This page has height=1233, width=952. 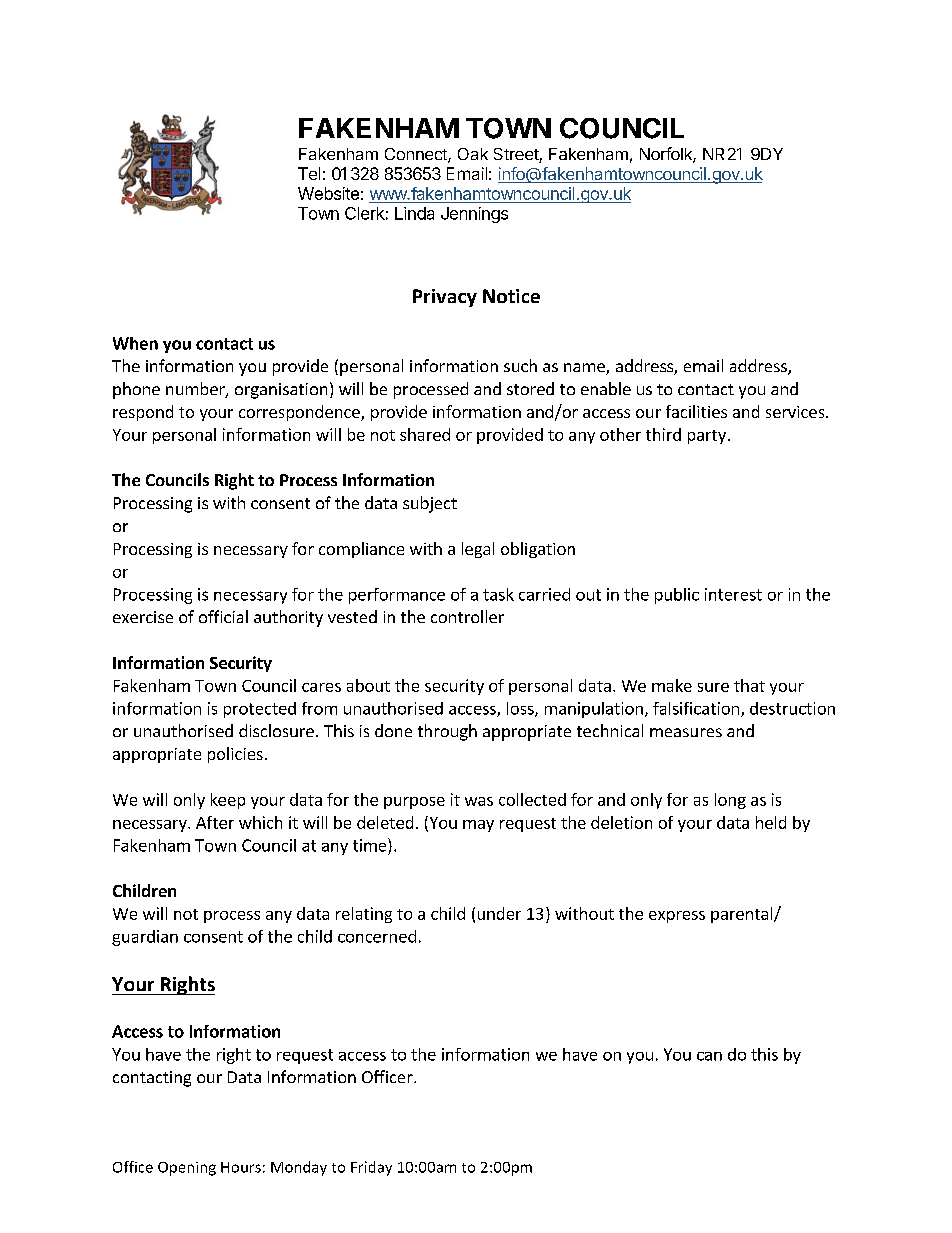 What do you see at coordinates (430, 504) in the page?
I see `subject` at bounding box center [430, 504].
